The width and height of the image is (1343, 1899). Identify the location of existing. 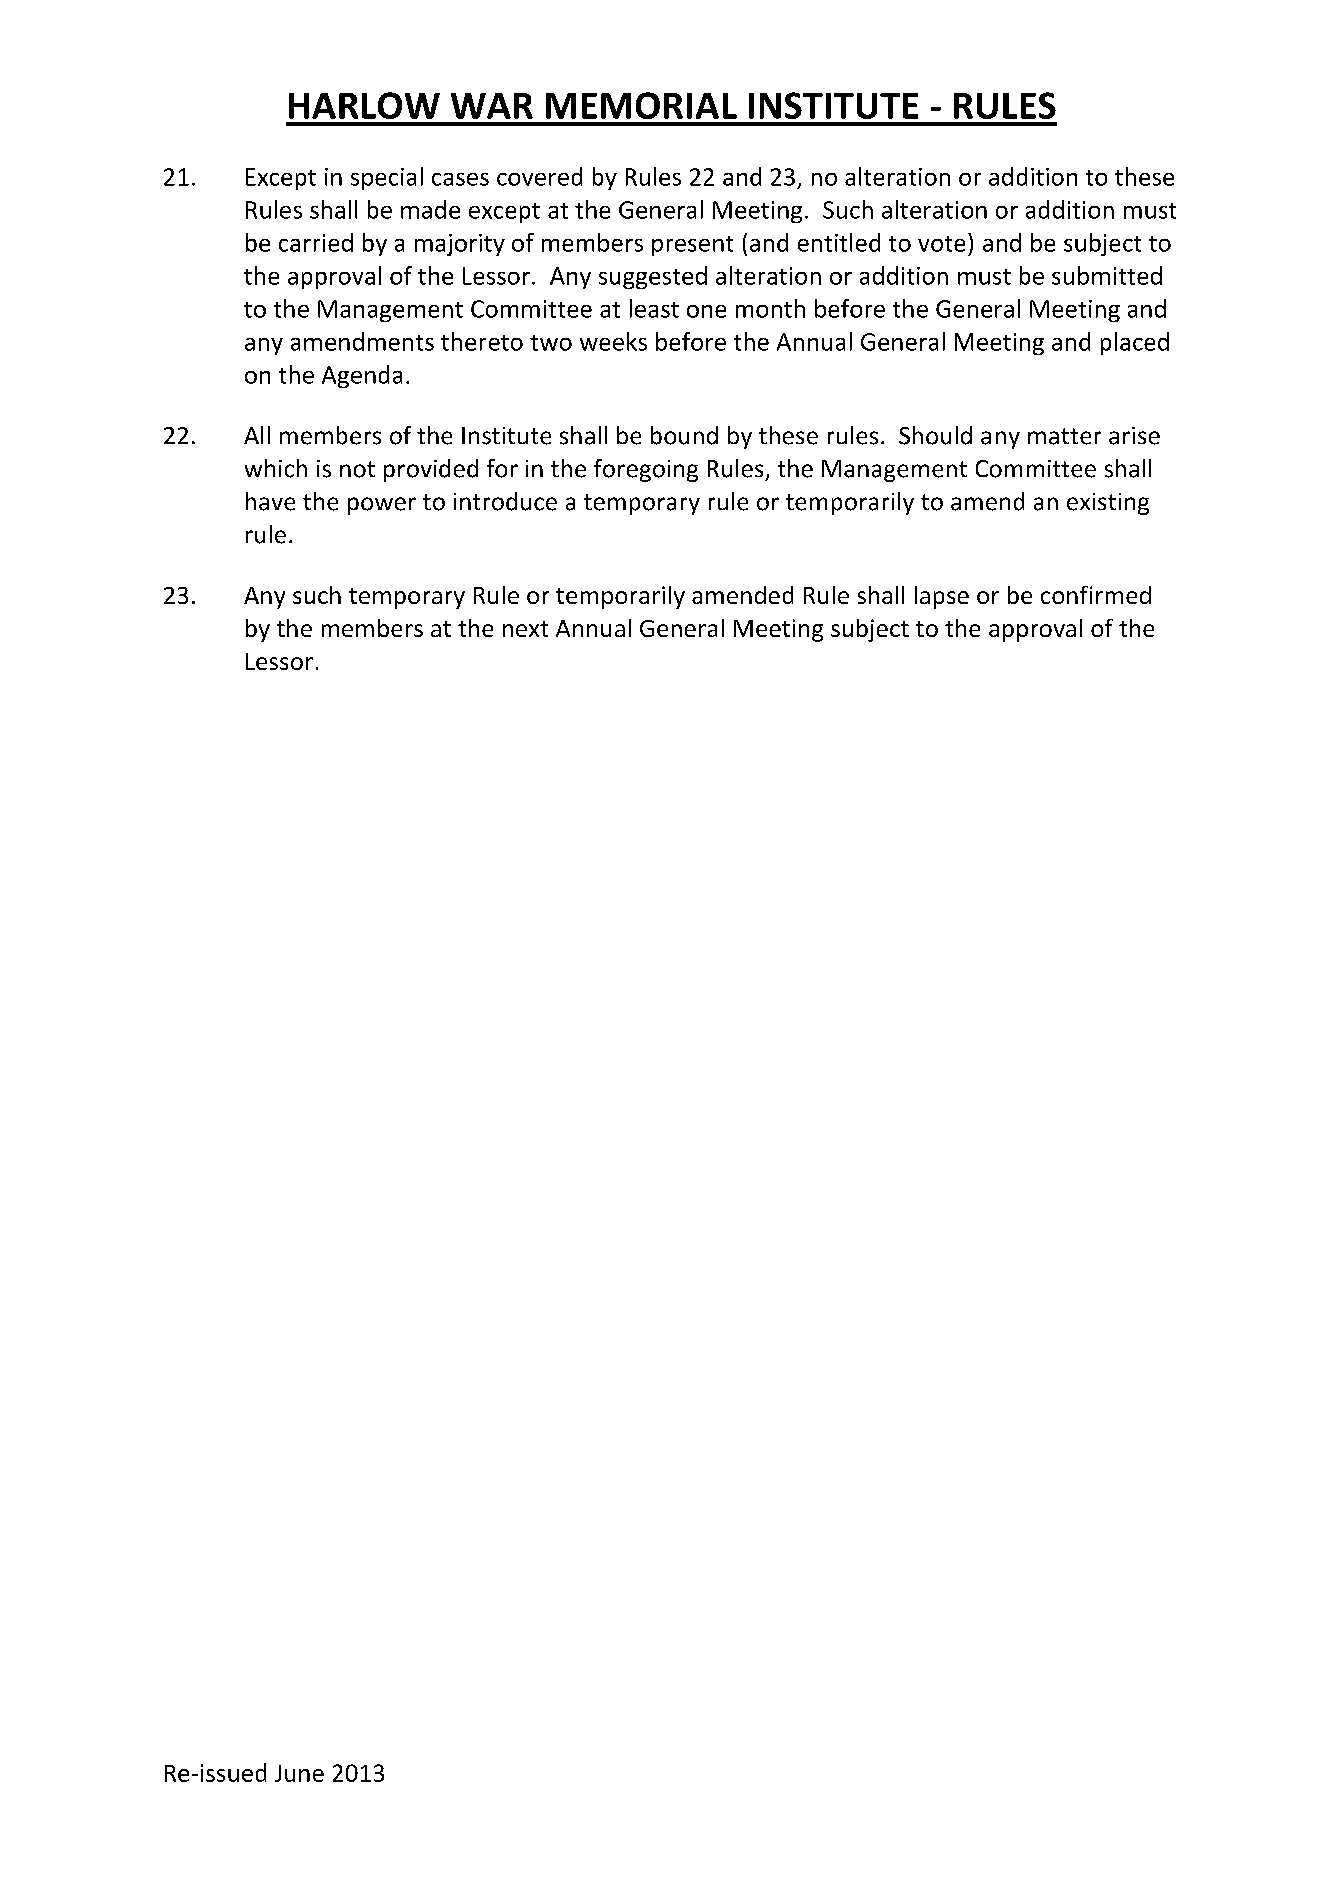
(1108, 504).
